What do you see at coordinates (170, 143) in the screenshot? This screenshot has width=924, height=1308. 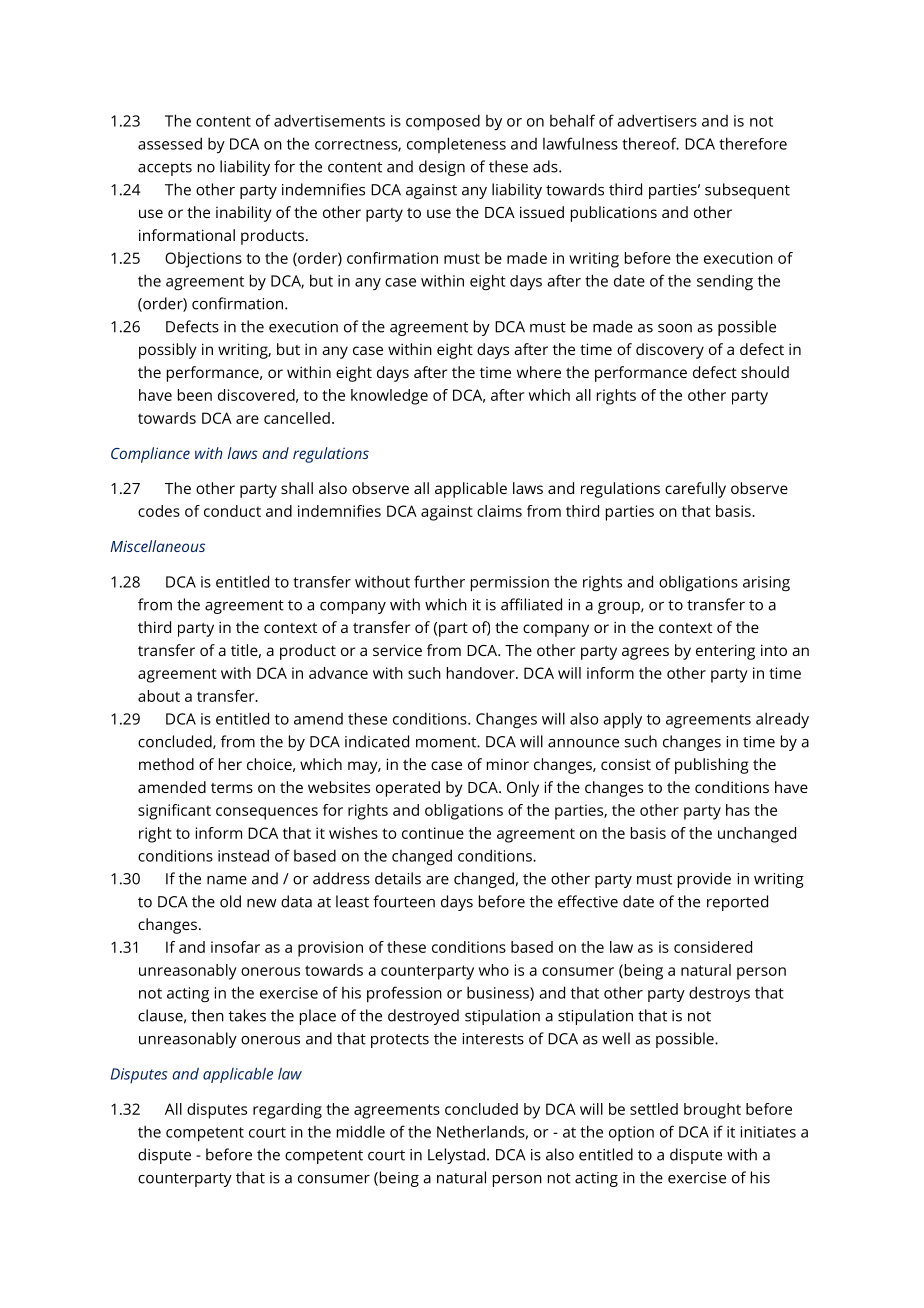 I see `assessed` at bounding box center [170, 143].
